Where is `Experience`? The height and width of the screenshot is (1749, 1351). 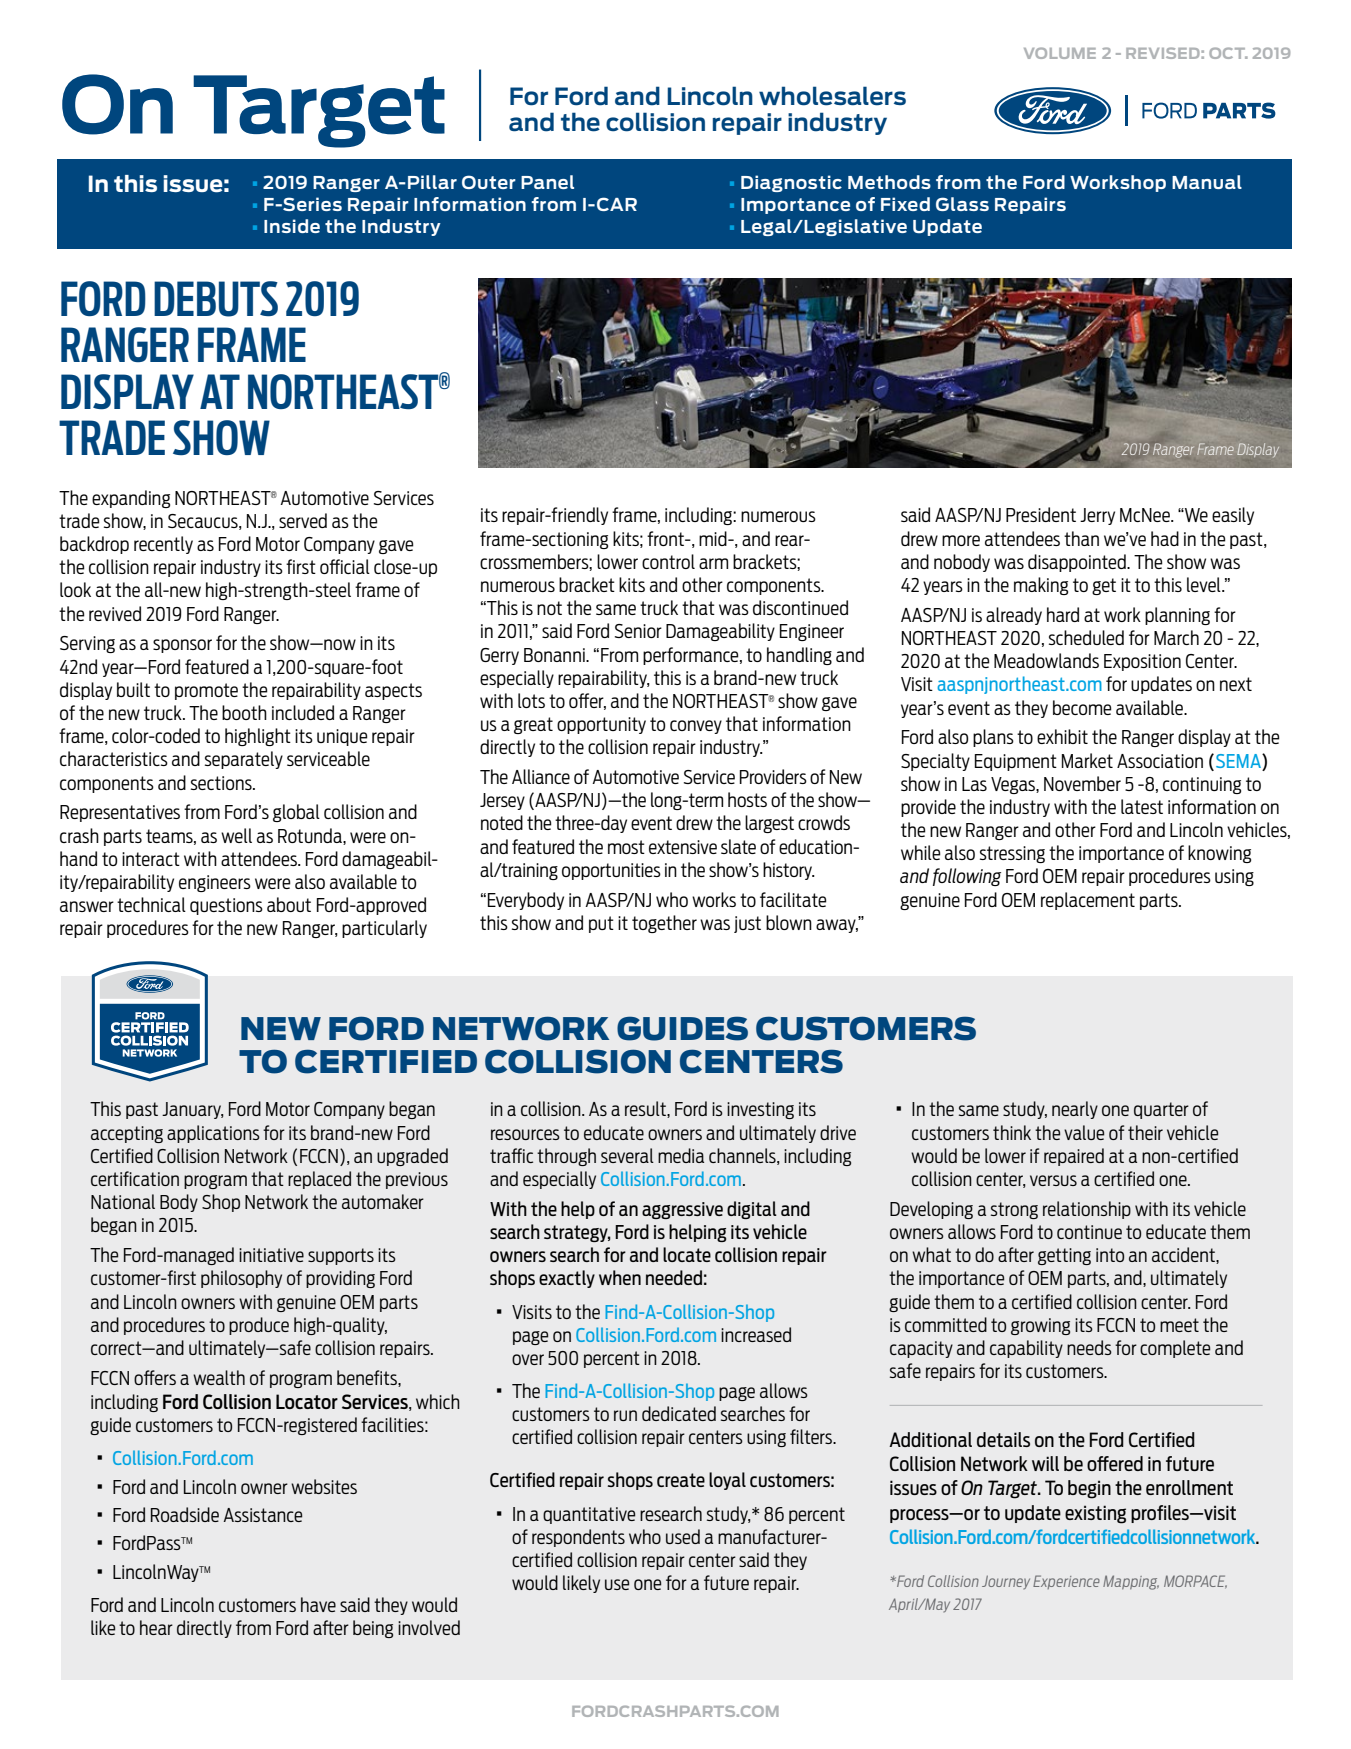 Experience is located at coordinates (1066, 1582).
